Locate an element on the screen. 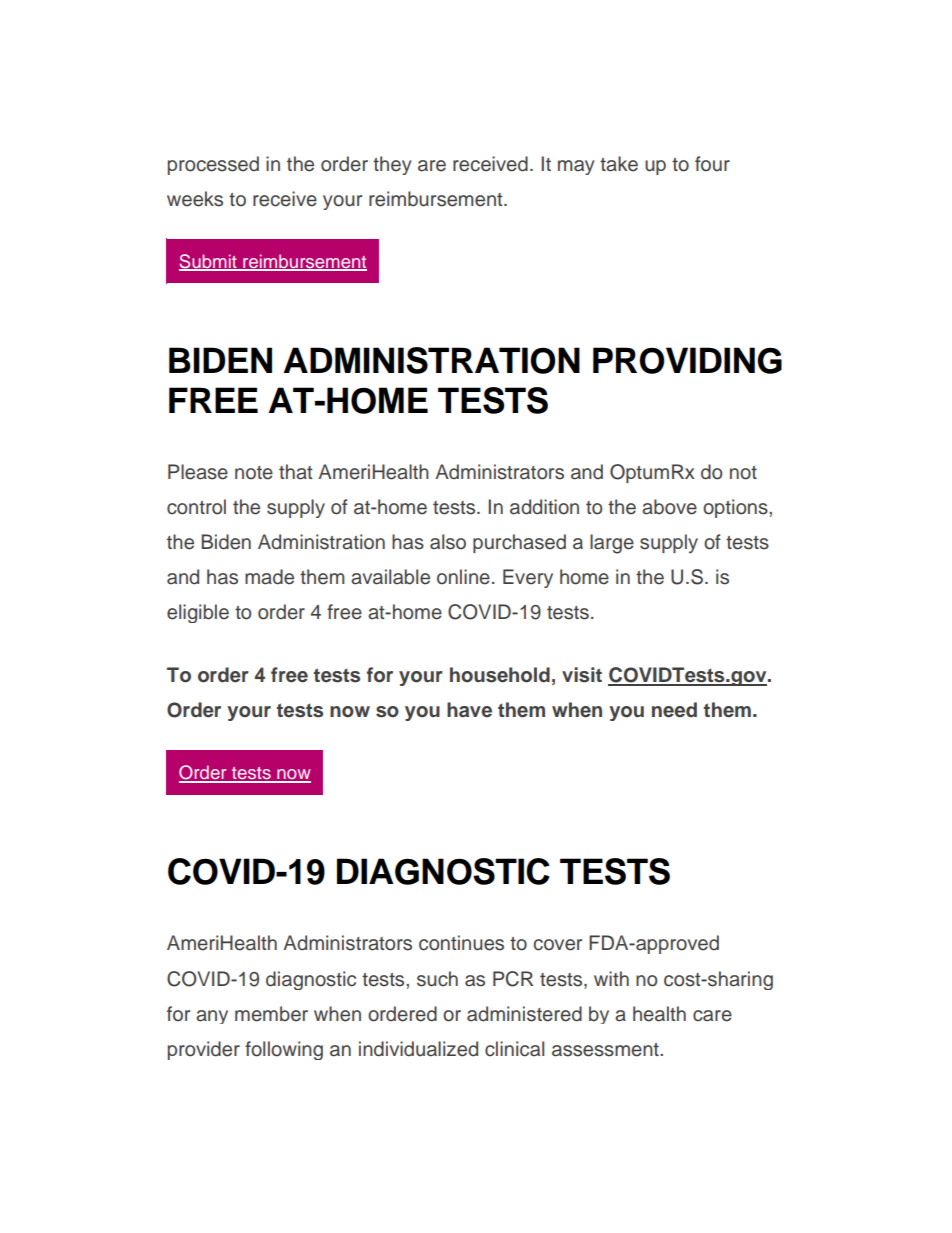  member is located at coordinates (271, 1014).
